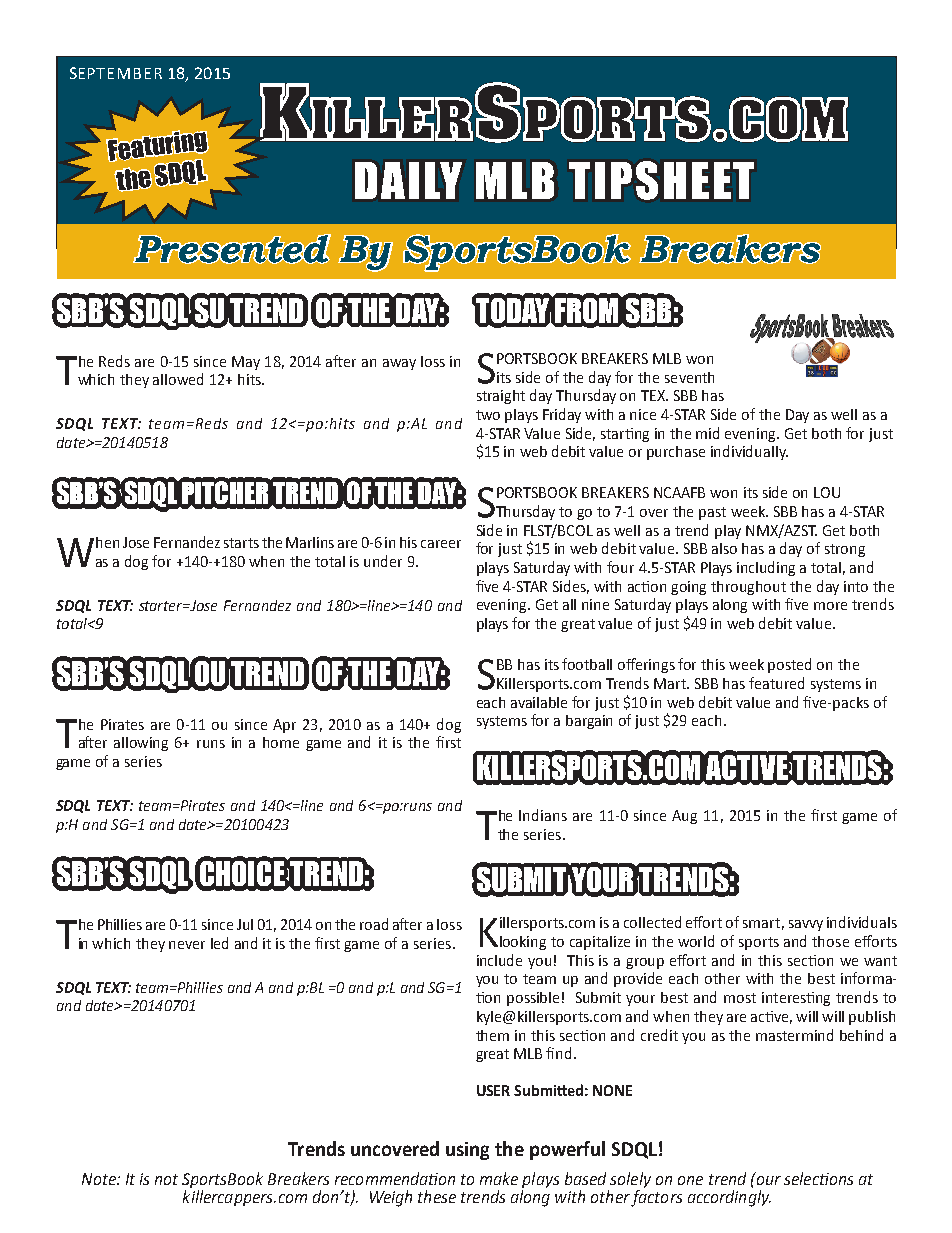 The image size is (952, 1233). I want to click on SEPTEMBER, so click(116, 73).
